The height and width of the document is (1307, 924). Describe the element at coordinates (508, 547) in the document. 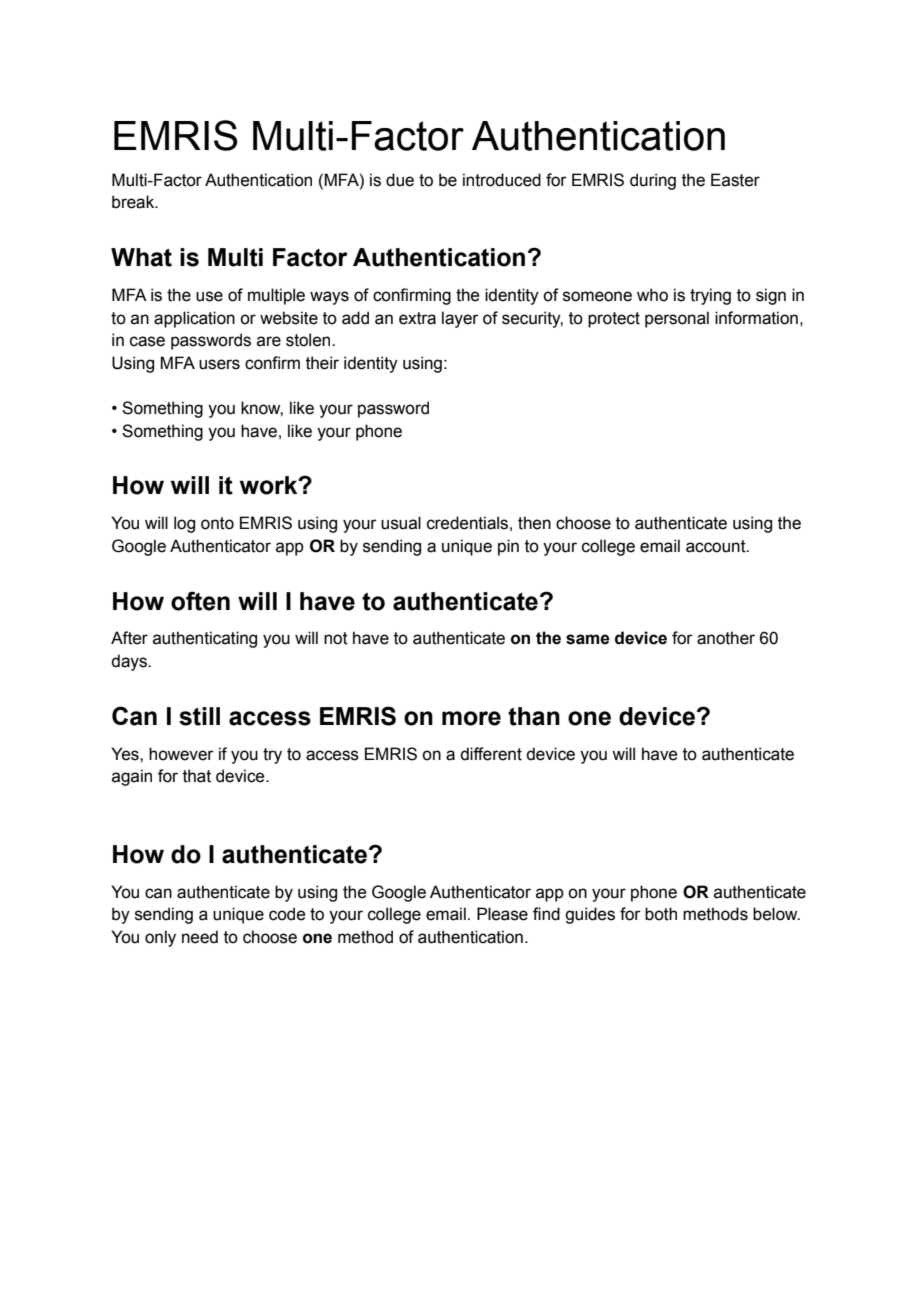

I see `pin` at that location.
